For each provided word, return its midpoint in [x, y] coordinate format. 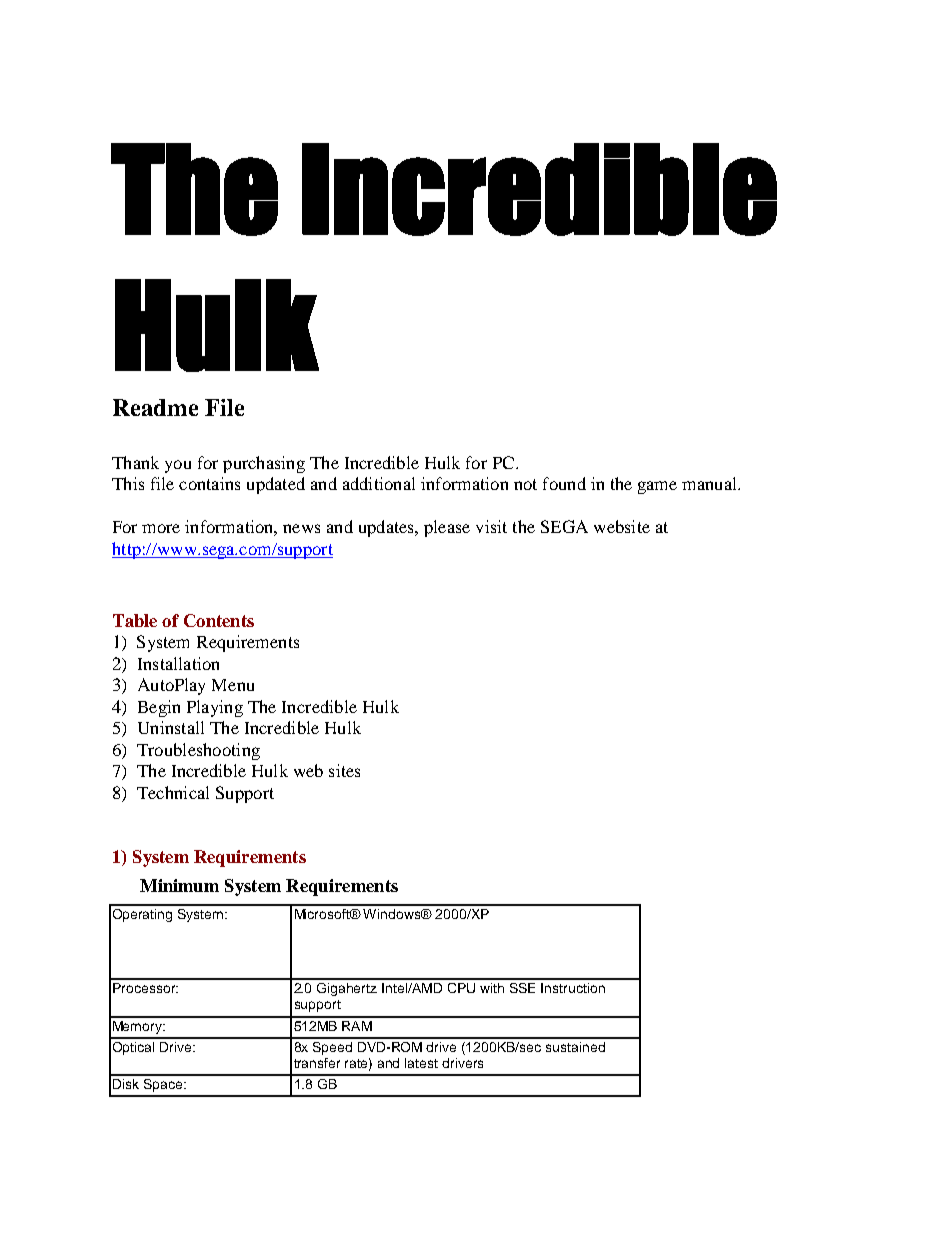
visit [491, 526]
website [622, 526]
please [447, 528]
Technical [173, 792]
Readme [155, 407]
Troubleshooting [198, 751]
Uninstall [171, 727]
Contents [219, 620]
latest [421, 1063]
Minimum [179, 885]
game [657, 487]
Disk [126, 1084]
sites [344, 770]
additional [379, 483]
